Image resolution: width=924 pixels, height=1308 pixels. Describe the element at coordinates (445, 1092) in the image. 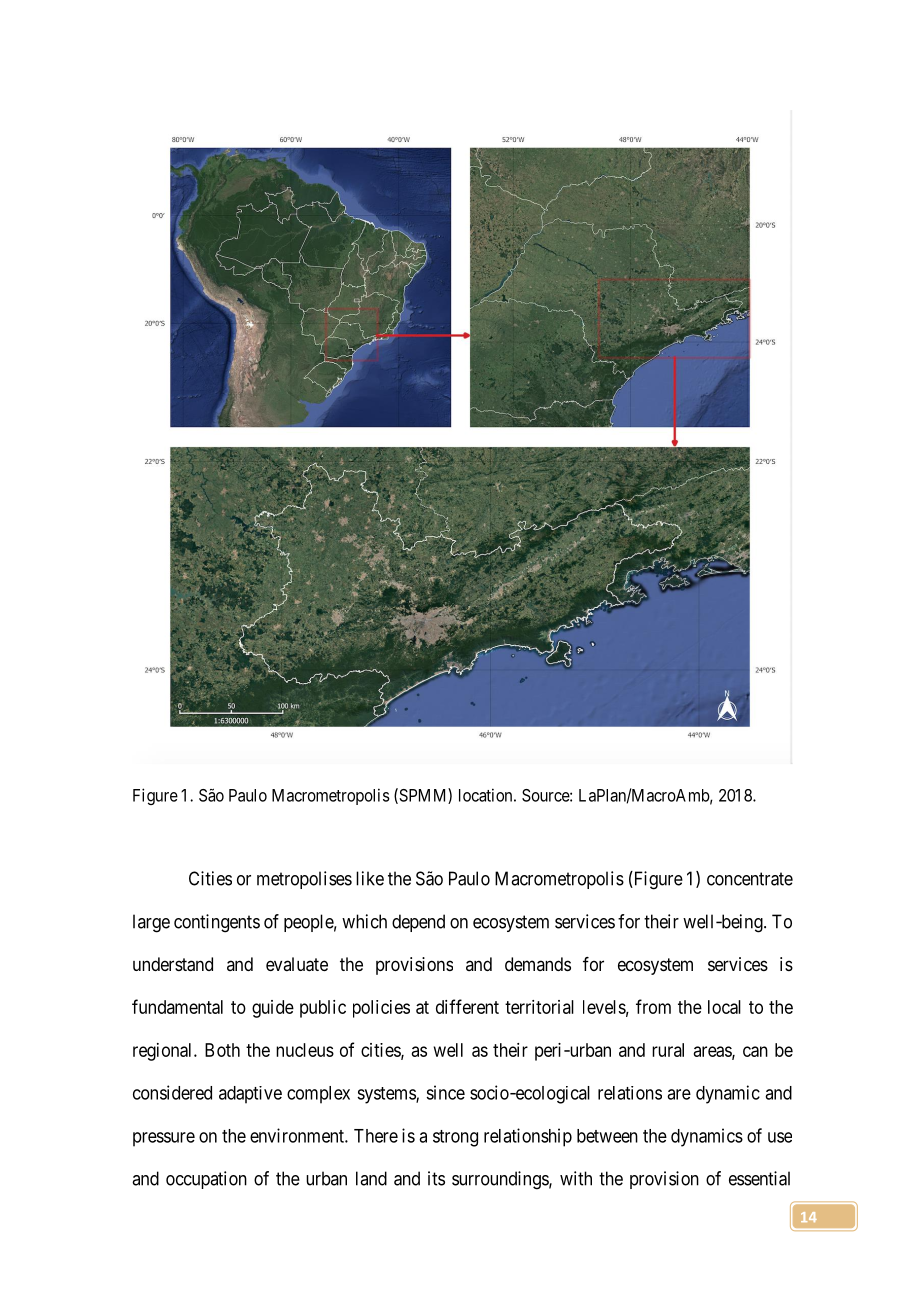

I see `since` at that location.
